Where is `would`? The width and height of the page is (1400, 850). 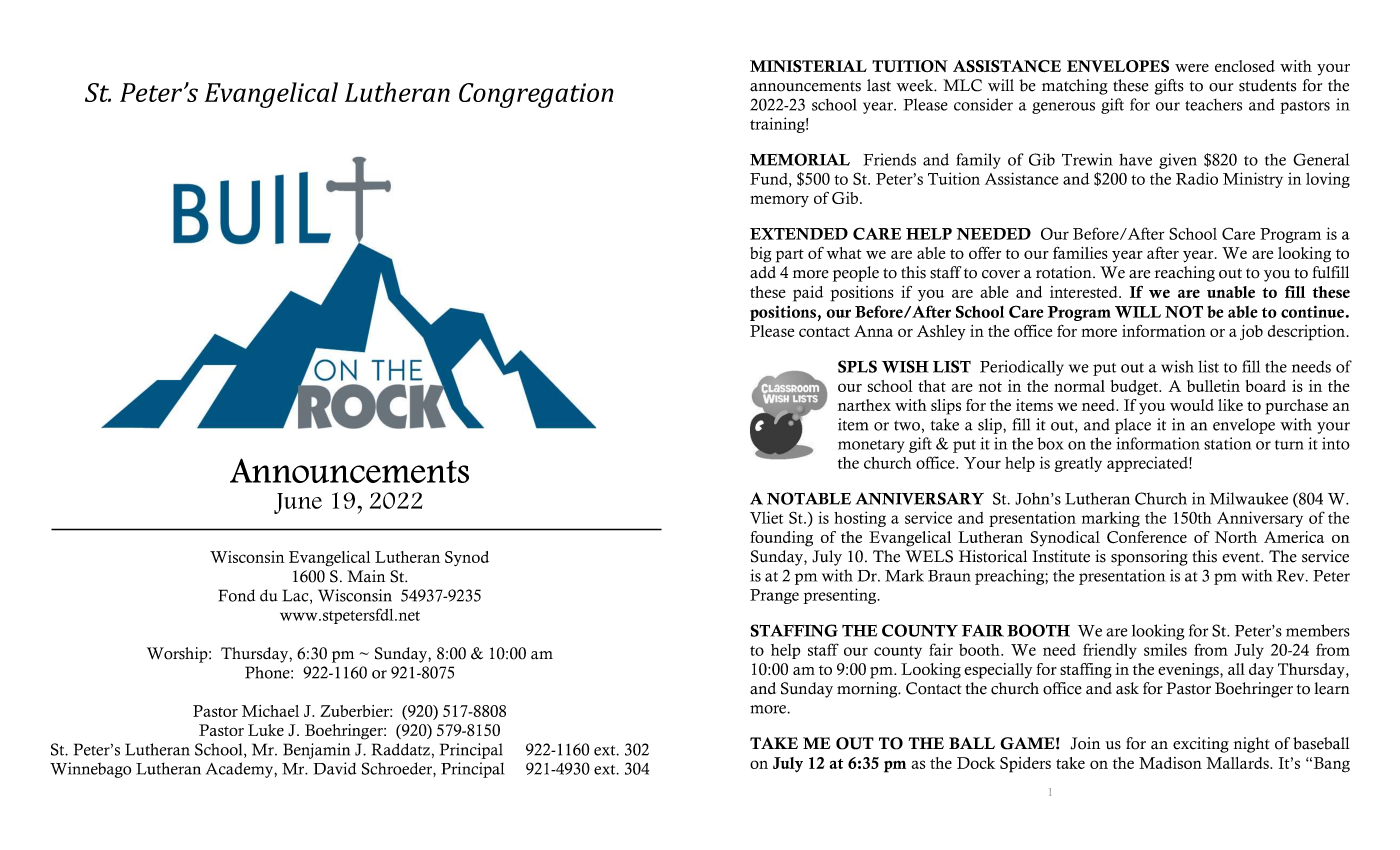 would is located at coordinates (1192, 405).
